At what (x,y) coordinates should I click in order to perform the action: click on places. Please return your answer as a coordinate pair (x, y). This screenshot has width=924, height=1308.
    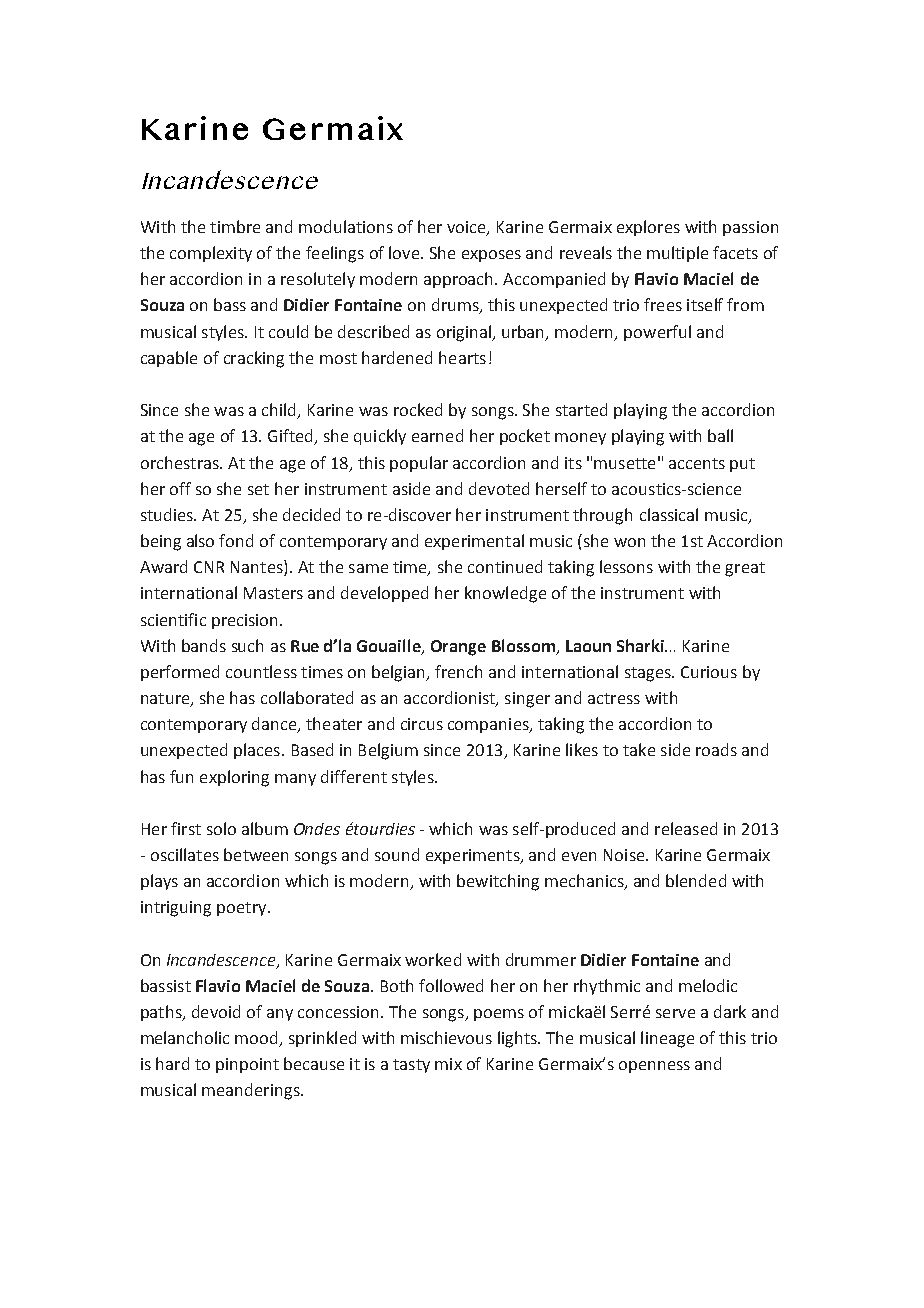
    Looking at the image, I should click on (257, 751).
